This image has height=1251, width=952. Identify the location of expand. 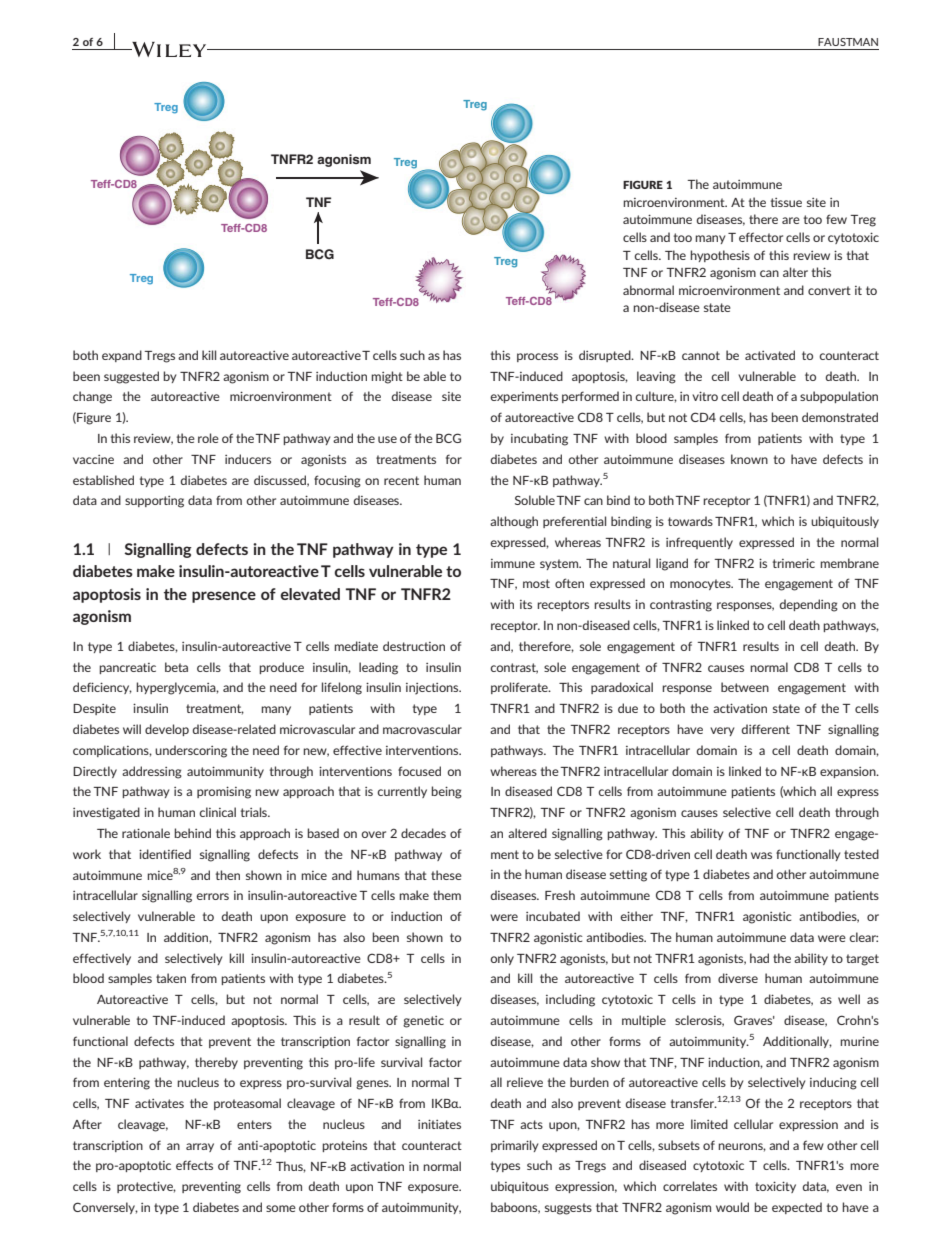
(122, 356).
